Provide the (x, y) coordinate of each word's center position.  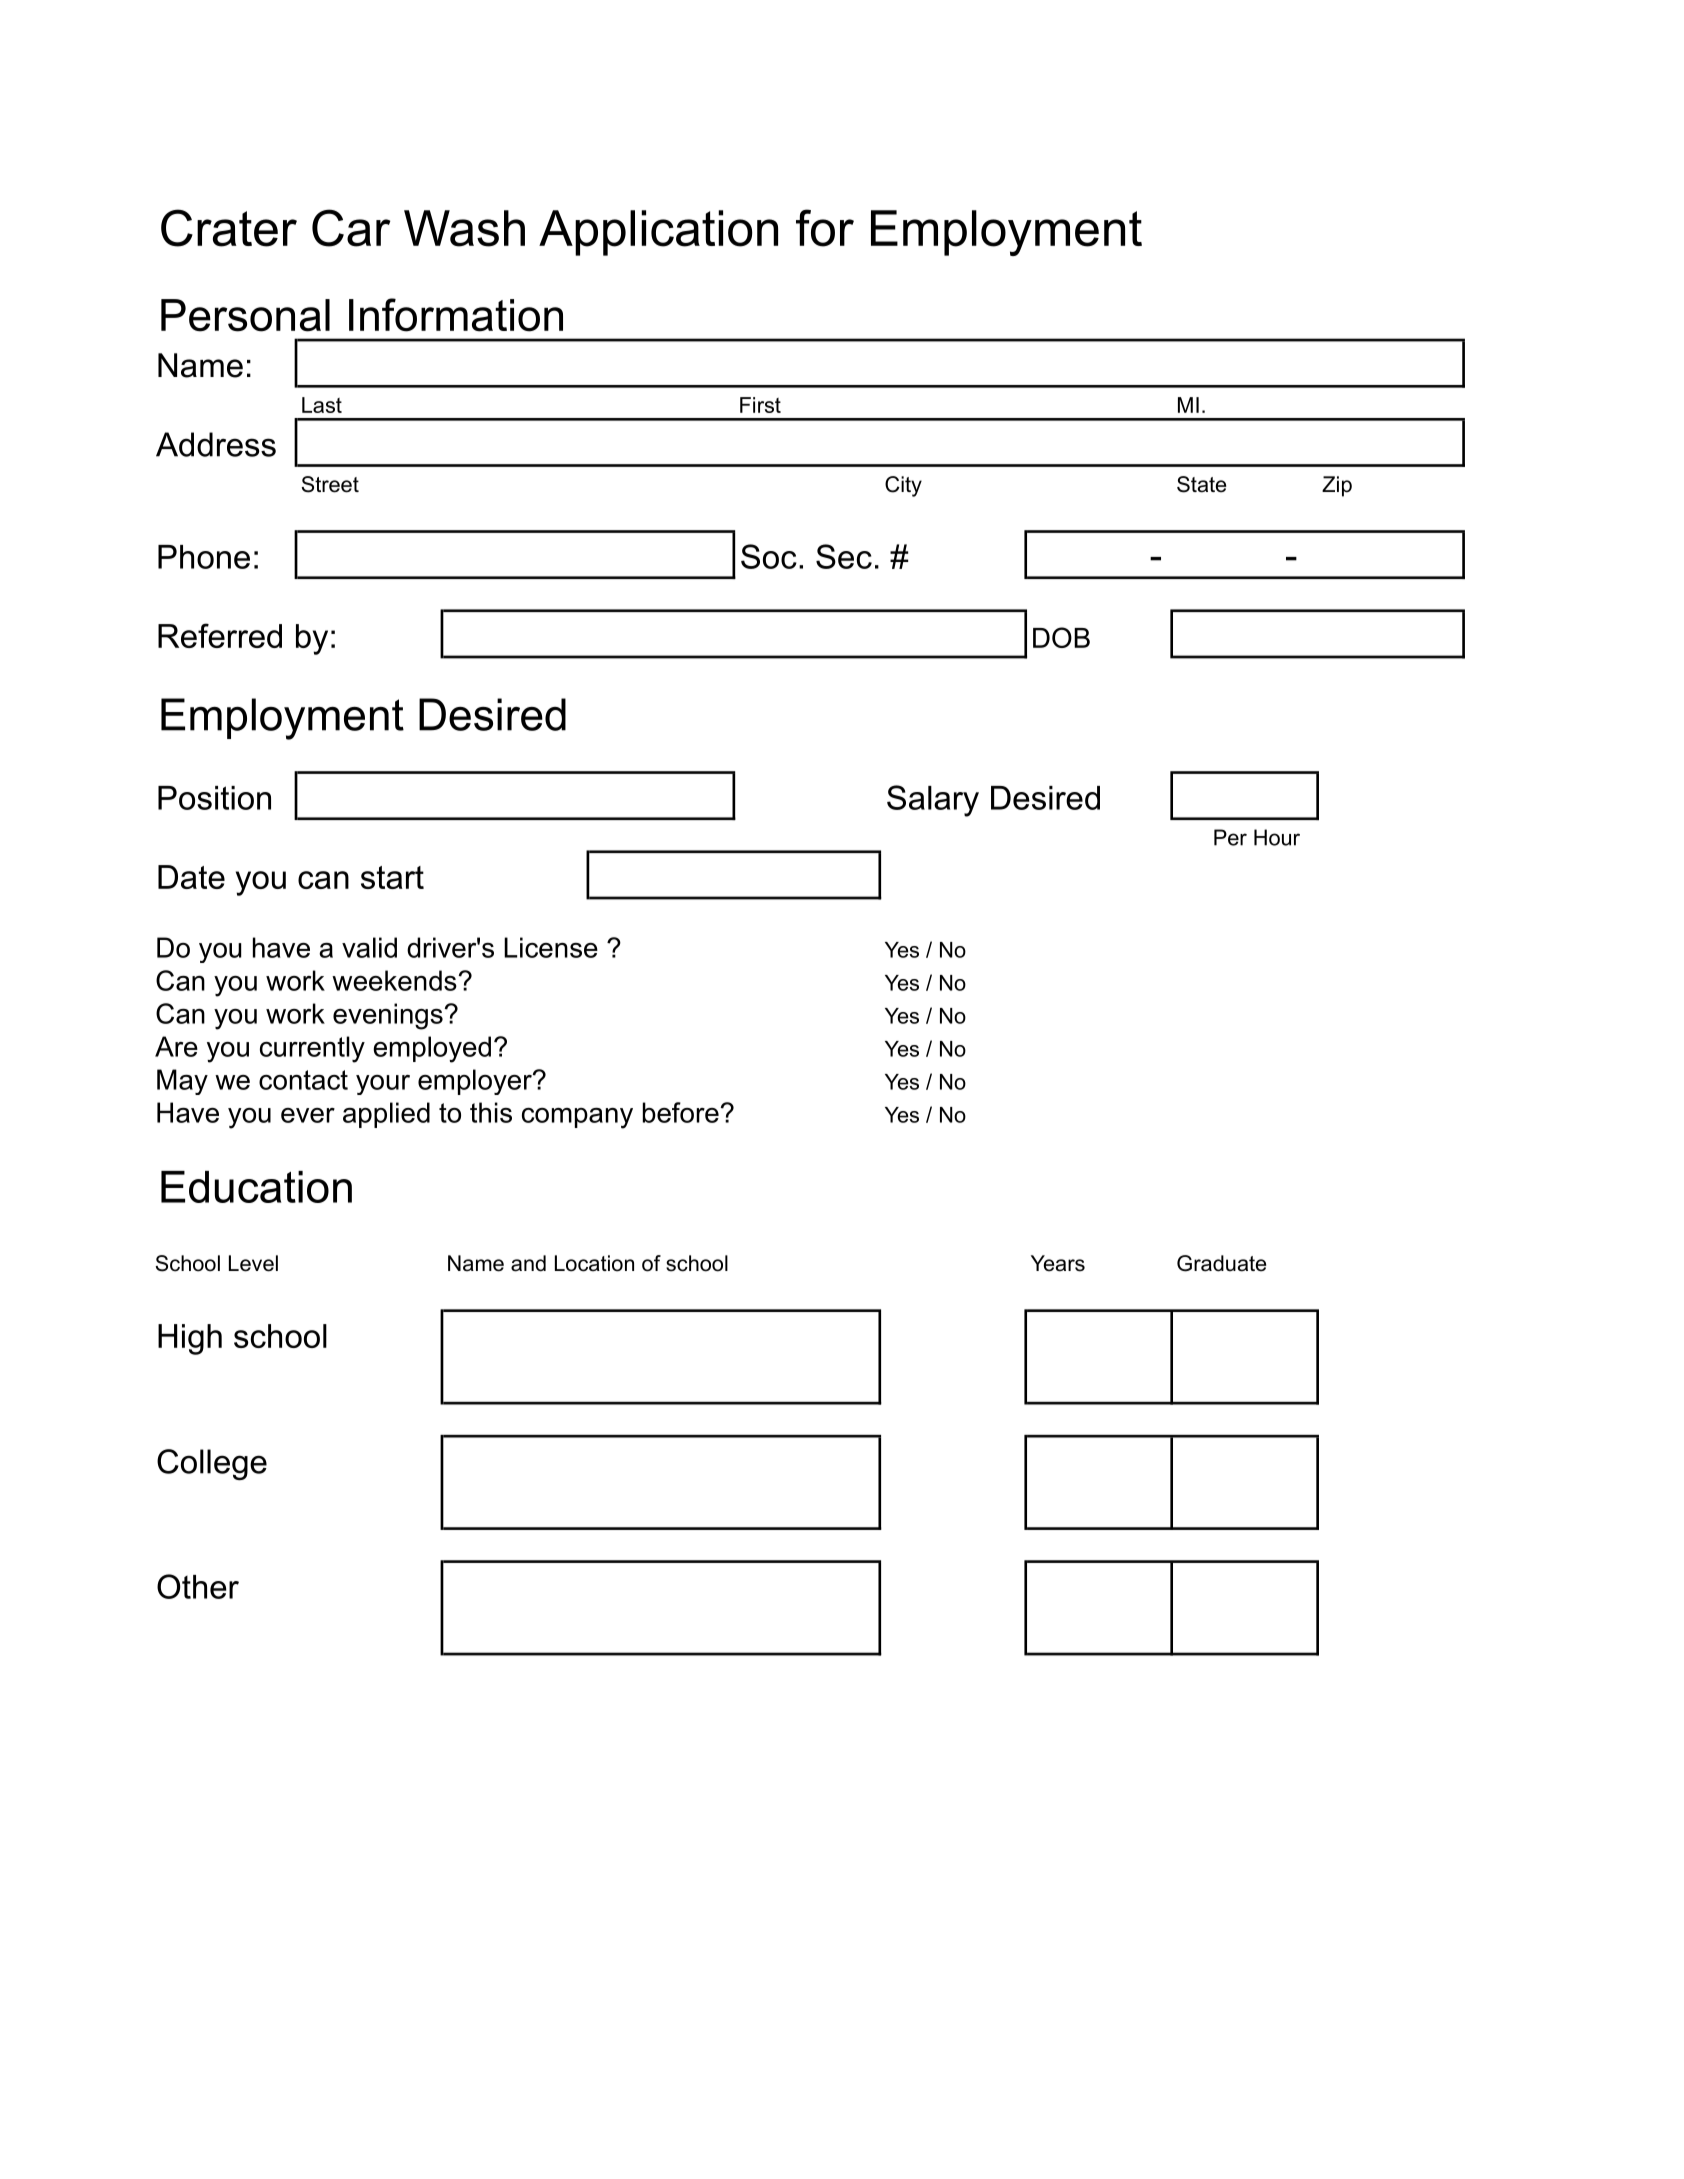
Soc (769, 556)
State (1201, 484)
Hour (1277, 837)
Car (351, 228)
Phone (204, 557)
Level (253, 1263)
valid (369, 947)
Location (594, 1263)
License (551, 947)
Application (658, 233)
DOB (1061, 637)
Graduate (1221, 1263)
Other (198, 1586)
